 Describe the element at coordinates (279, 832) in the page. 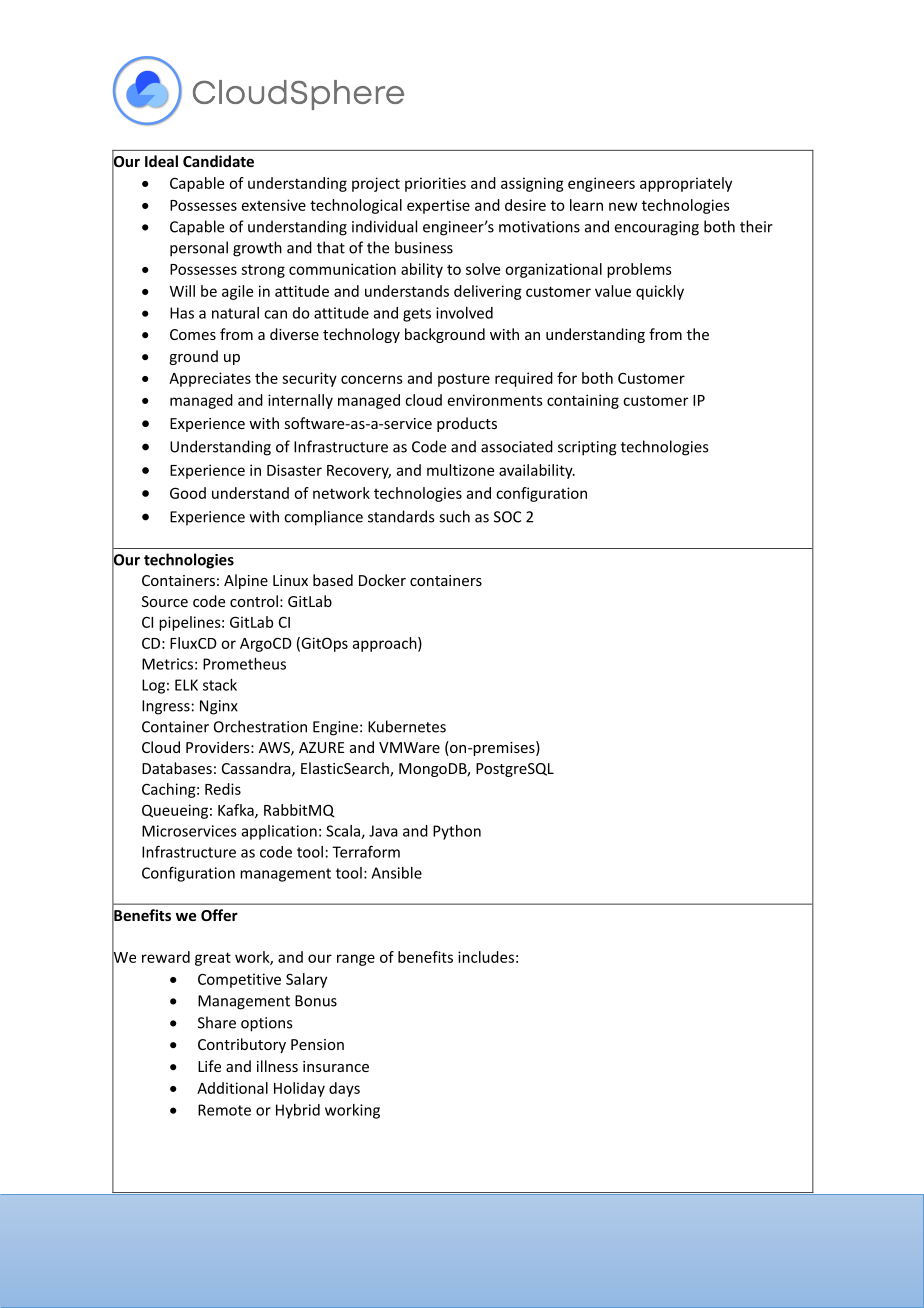

I see `application` at that location.
